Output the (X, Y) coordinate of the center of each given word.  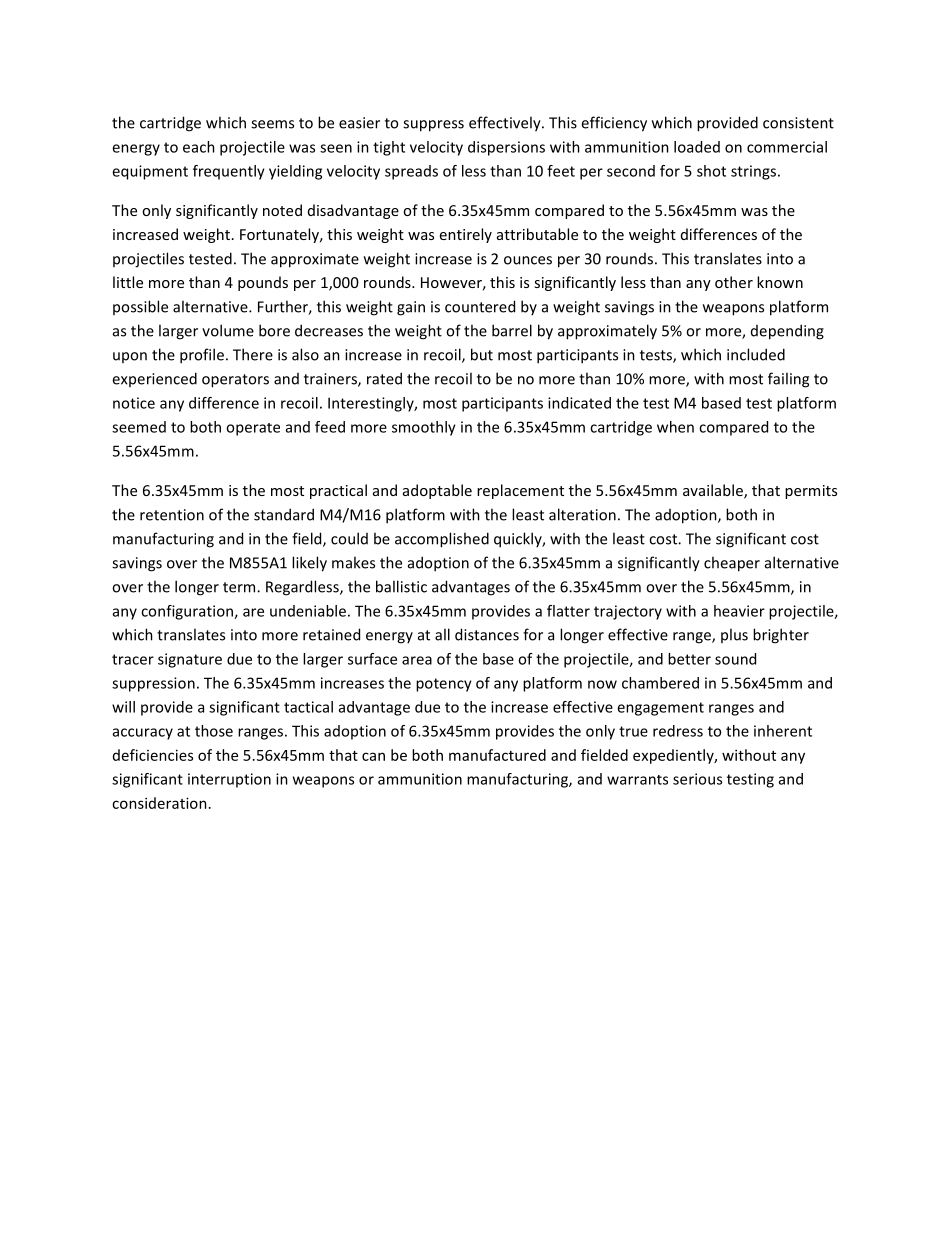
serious (697, 779)
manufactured (497, 755)
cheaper (732, 564)
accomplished (442, 540)
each (199, 147)
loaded (697, 147)
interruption (229, 780)
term (240, 587)
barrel (512, 330)
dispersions (506, 148)
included (756, 354)
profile (202, 356)
